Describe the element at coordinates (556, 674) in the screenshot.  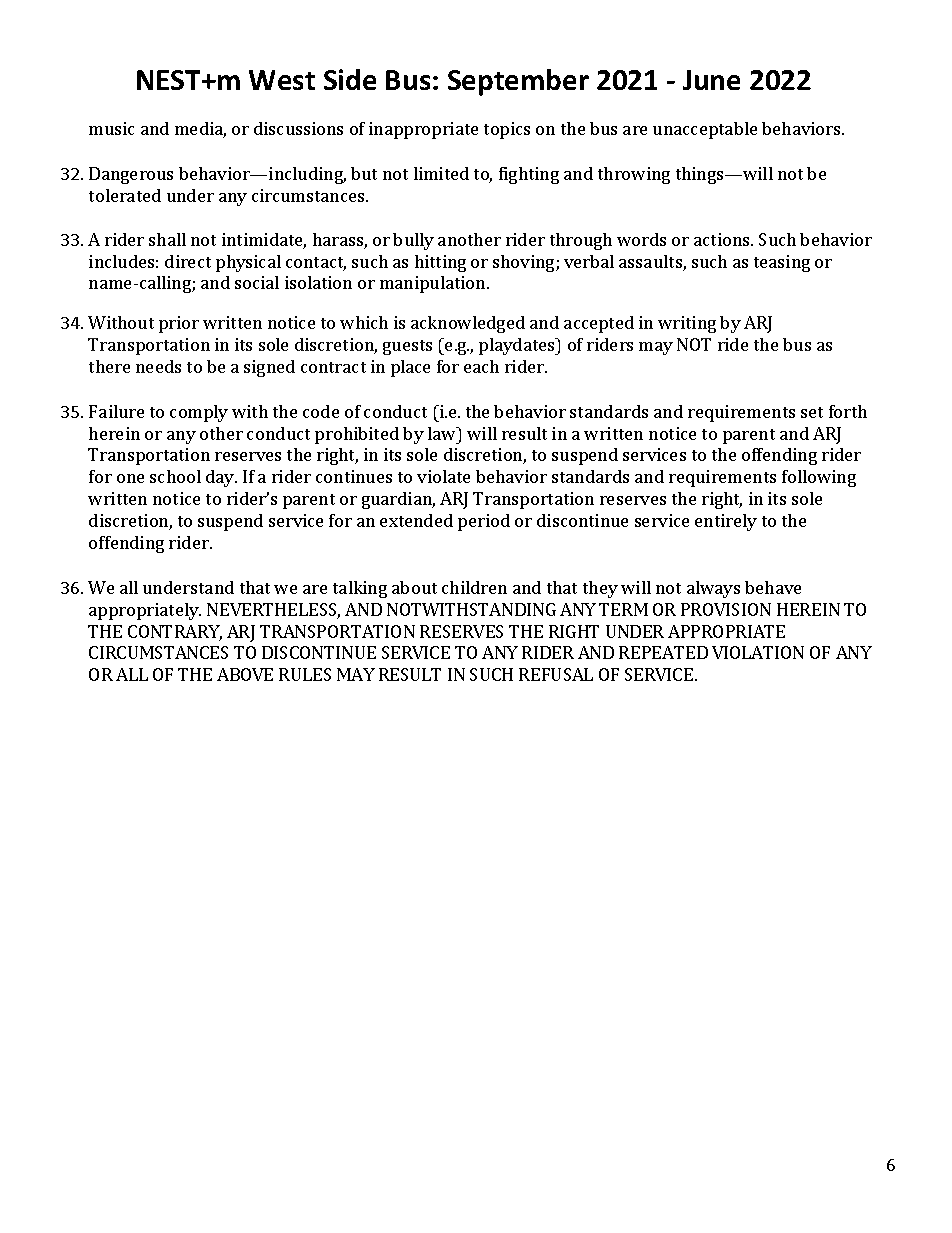
I see `REFUSAL` at that location.
